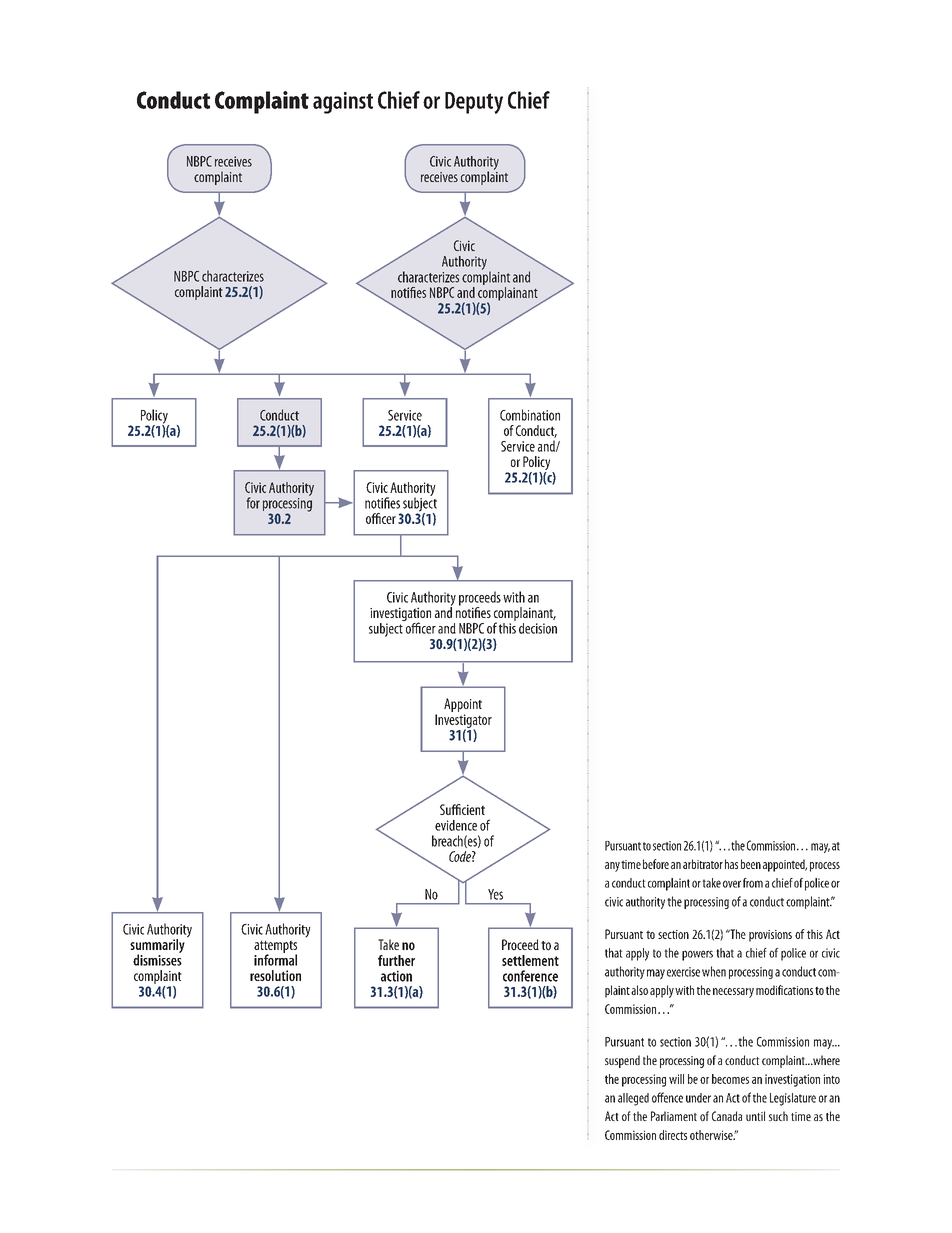 The image size is (952, 1233). What do you see at coordinates (275, 975) in the document?
I see `resolution` at bounding box center [275, 975].
